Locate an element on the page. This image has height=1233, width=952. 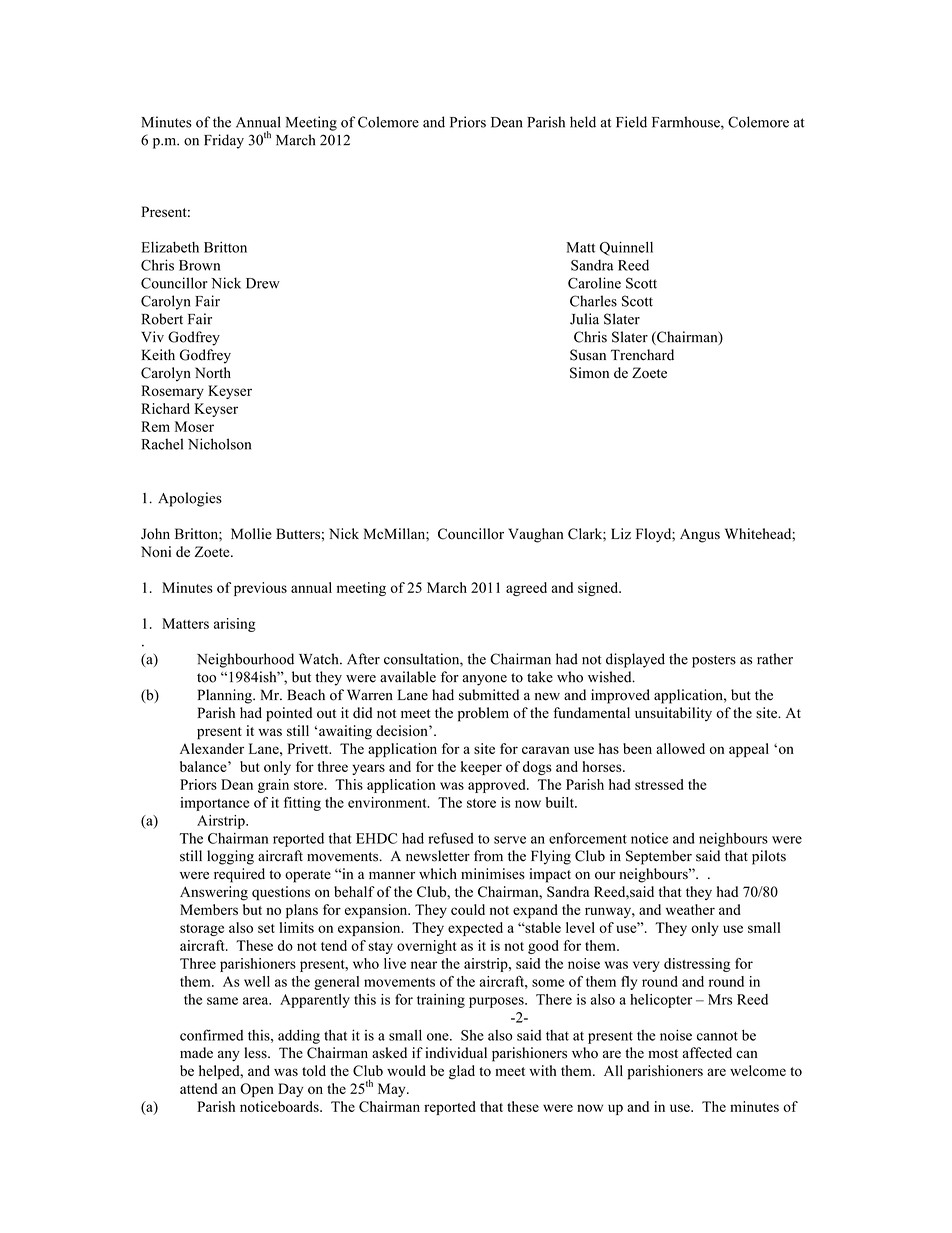
refused is located at coordinates (451, 838).
